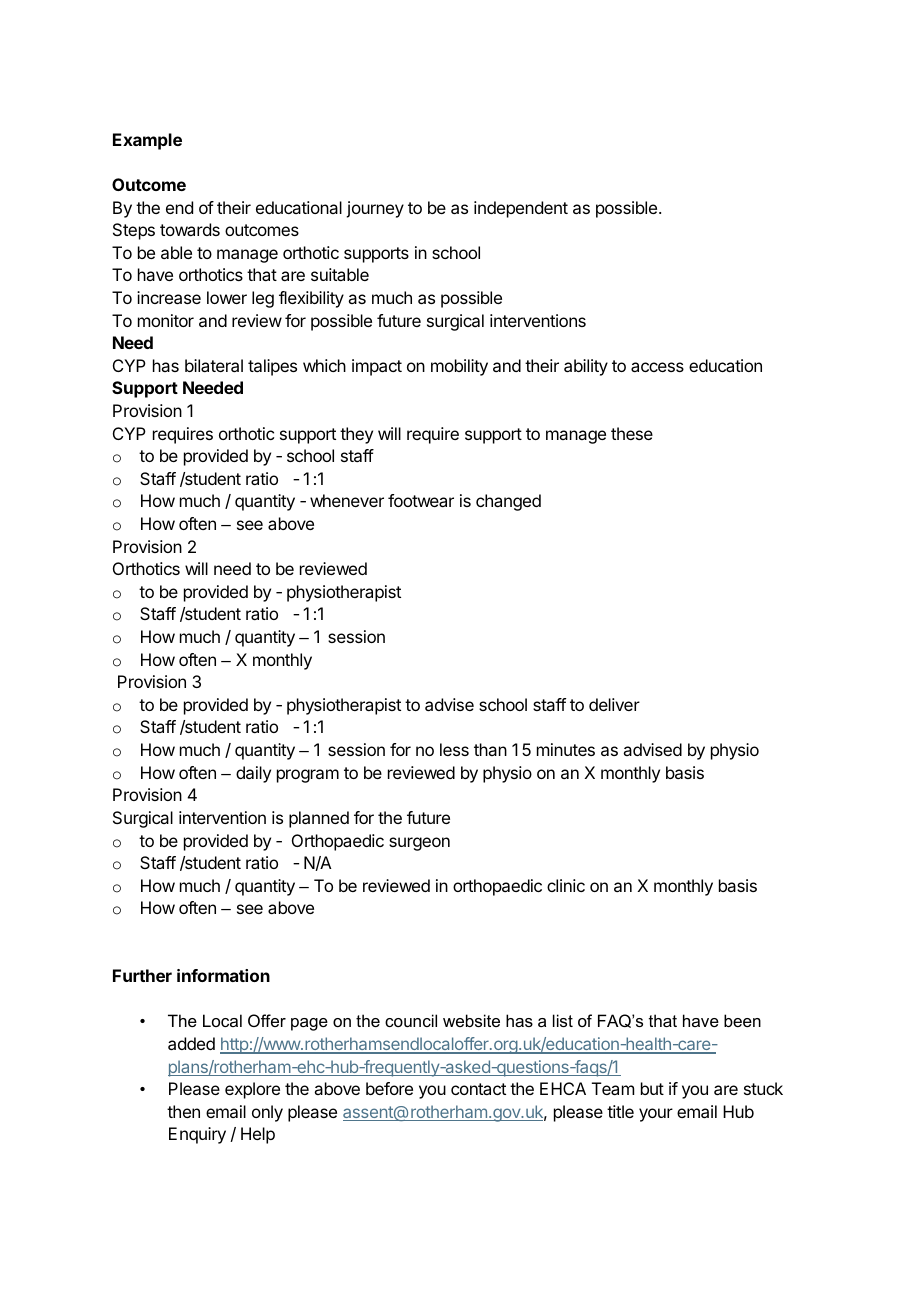  What do you see at coordinates (253, 774) in the screenshot?
I see `daily` at bounding box center [253, 774].
